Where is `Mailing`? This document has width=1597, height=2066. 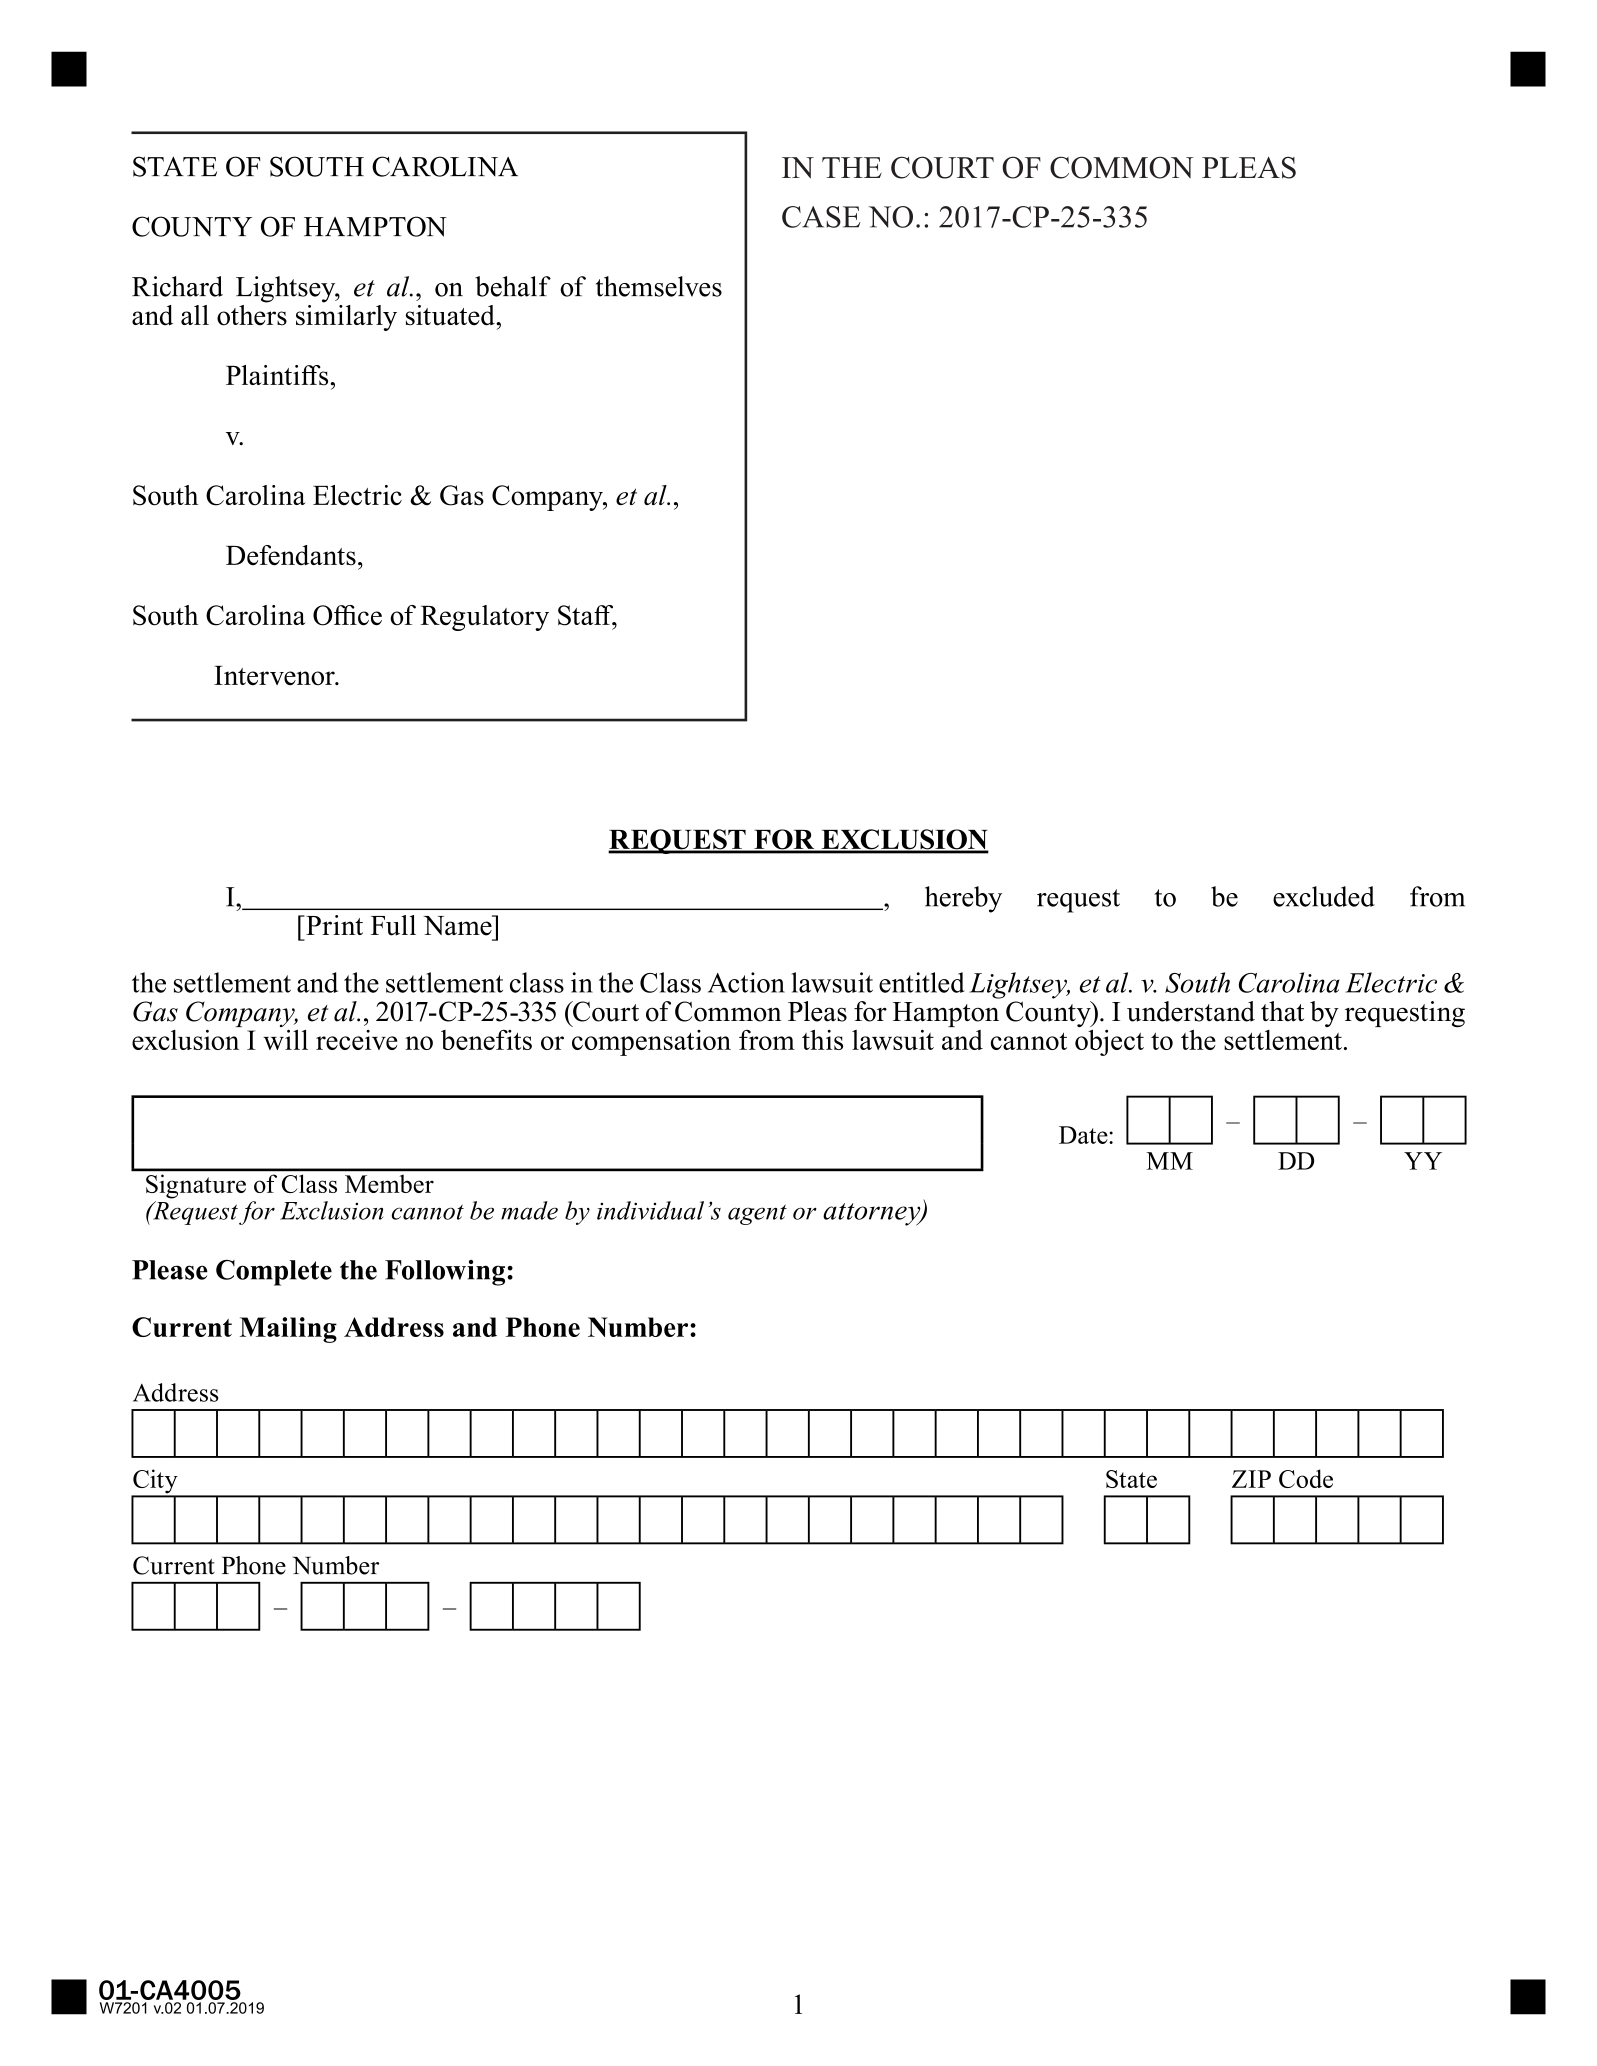
Mailing is located at coordinates (288, 1330).
